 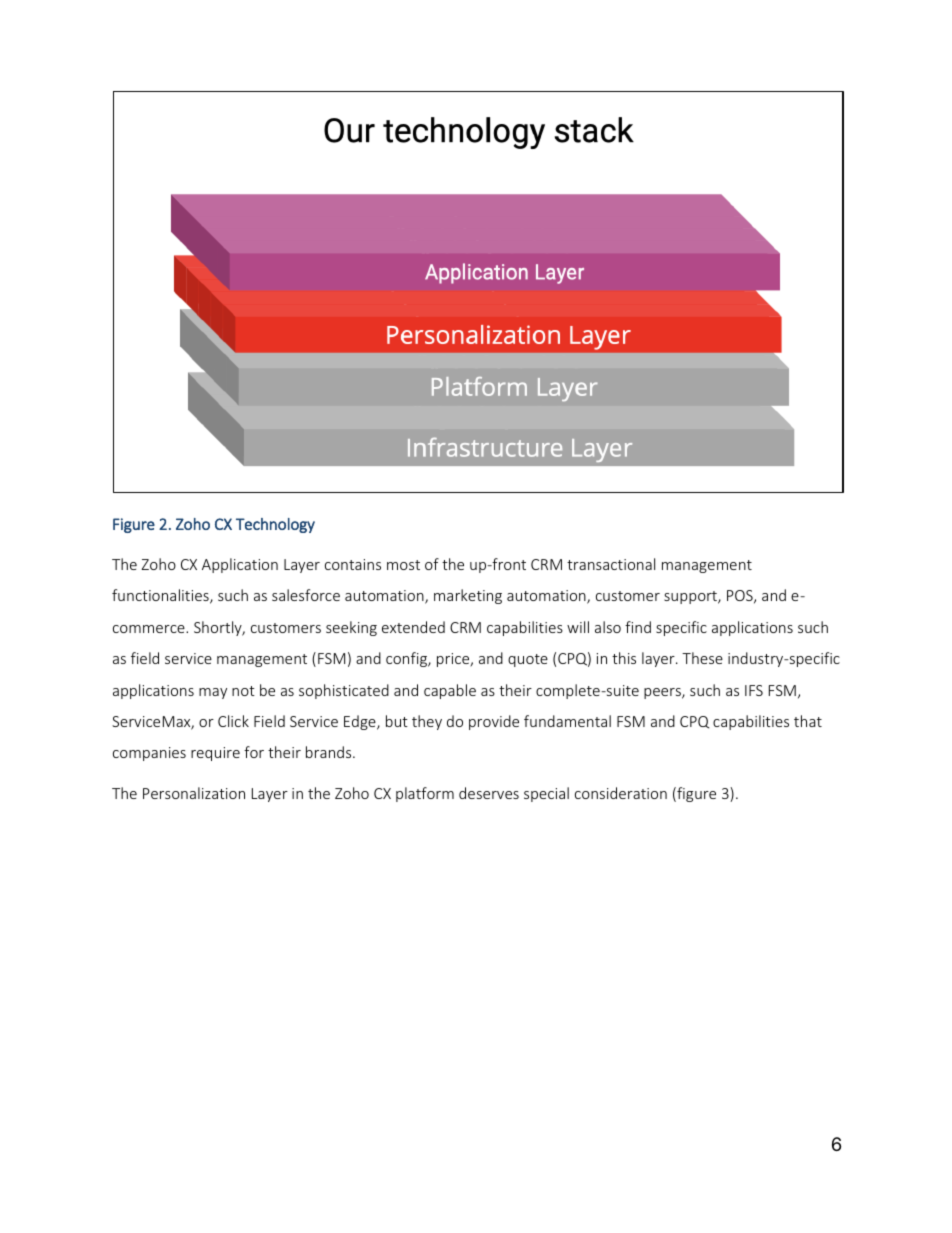 What do you see at coordinates (194, 793) in the screenshot?
I see `Personalization` at bounding box center [194, 793].
